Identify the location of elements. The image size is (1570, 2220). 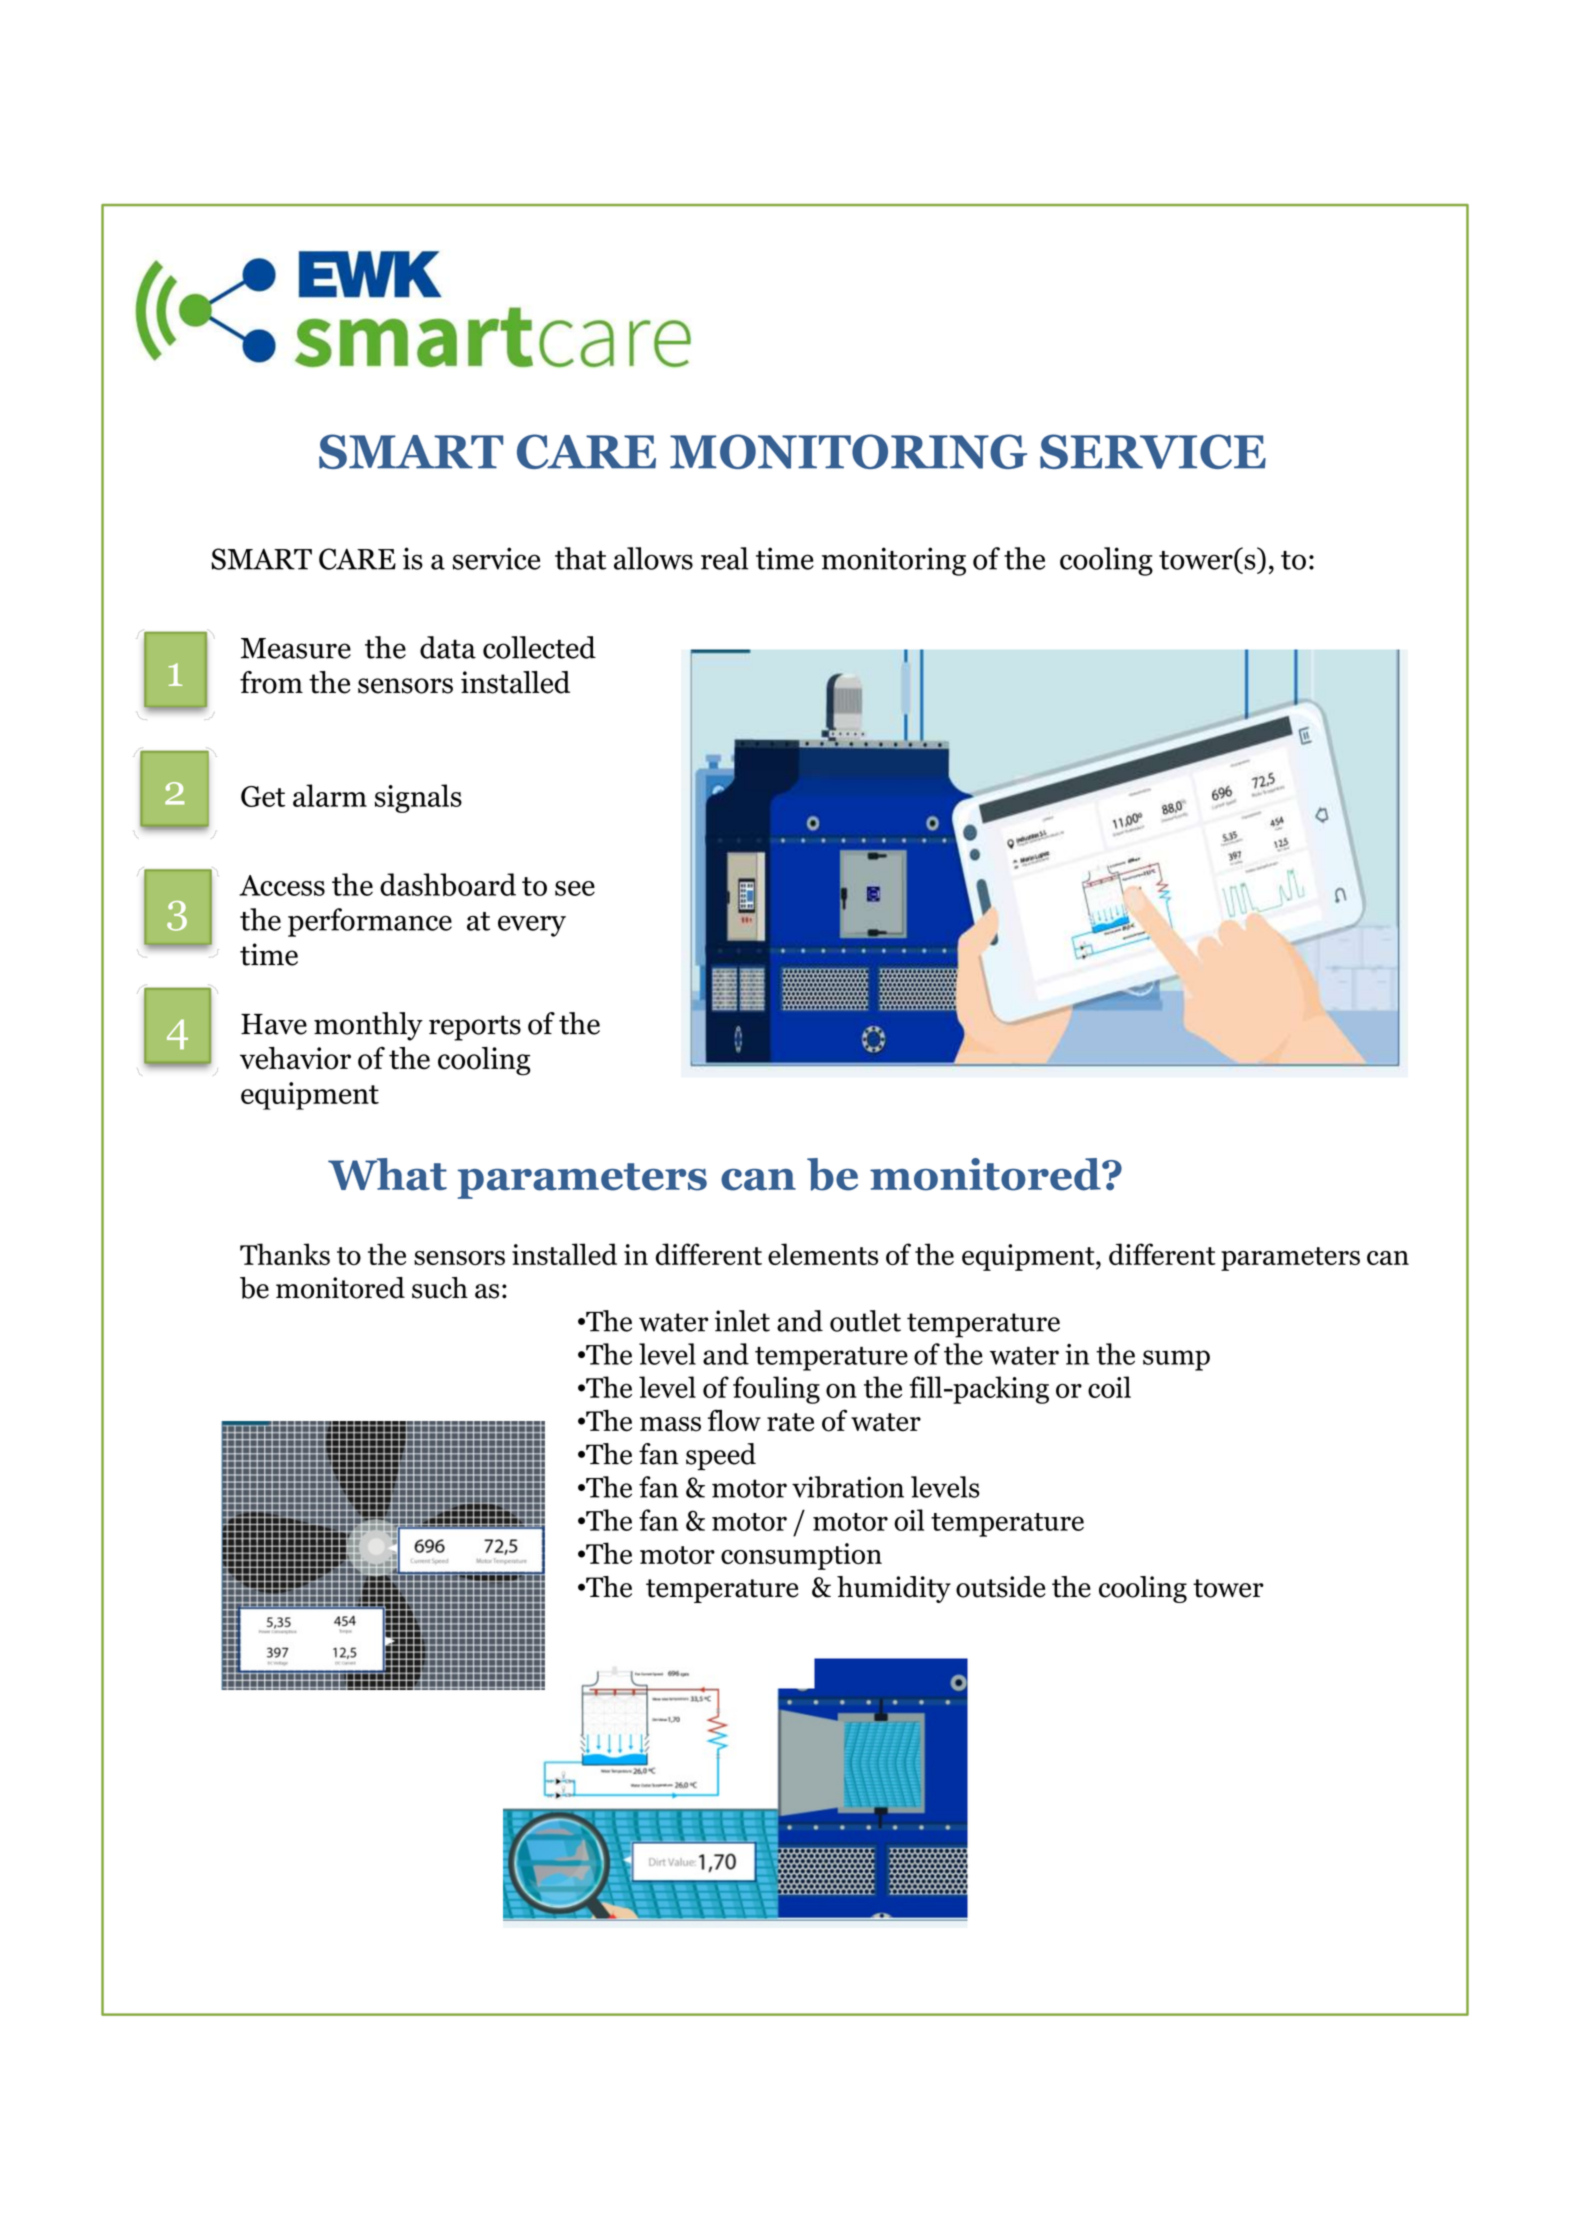
(823, 1254).
